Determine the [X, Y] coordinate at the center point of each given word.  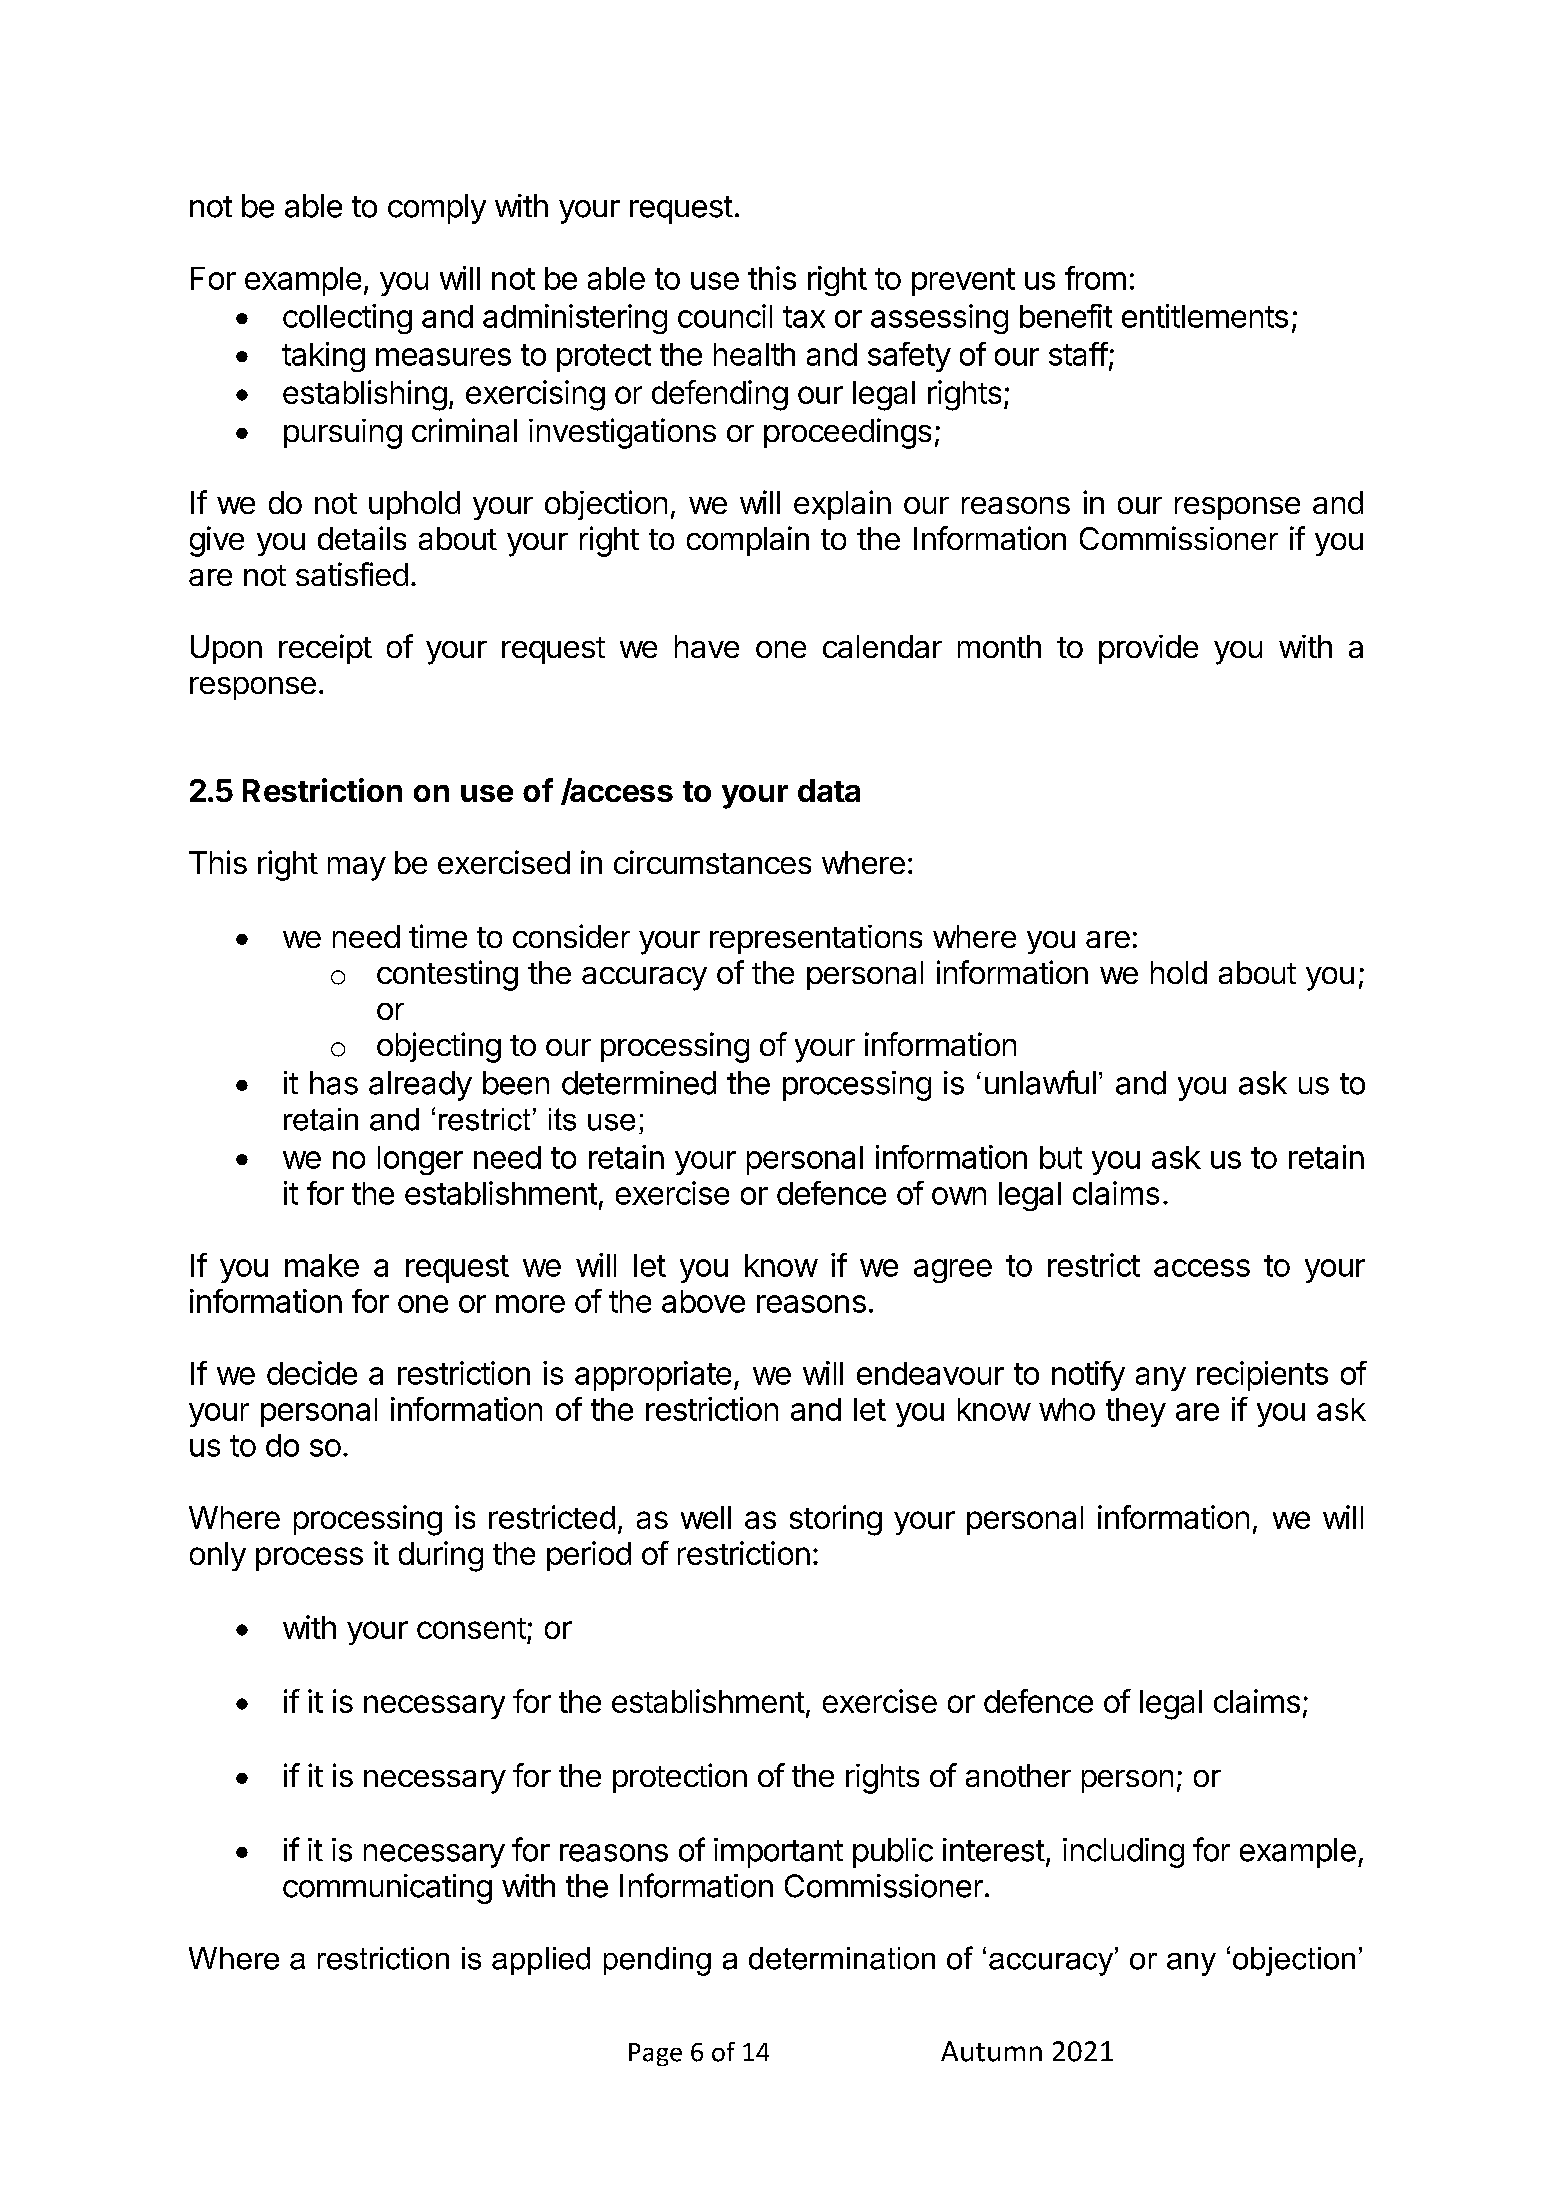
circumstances [712, 862]
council [725, 316]
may [357, 869]
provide [1148, 649]
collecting [347, 319]
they [1136, 1412]
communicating [387, 1889]
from [1095, 278]
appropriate [653, 1376]
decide [312, 1373]
